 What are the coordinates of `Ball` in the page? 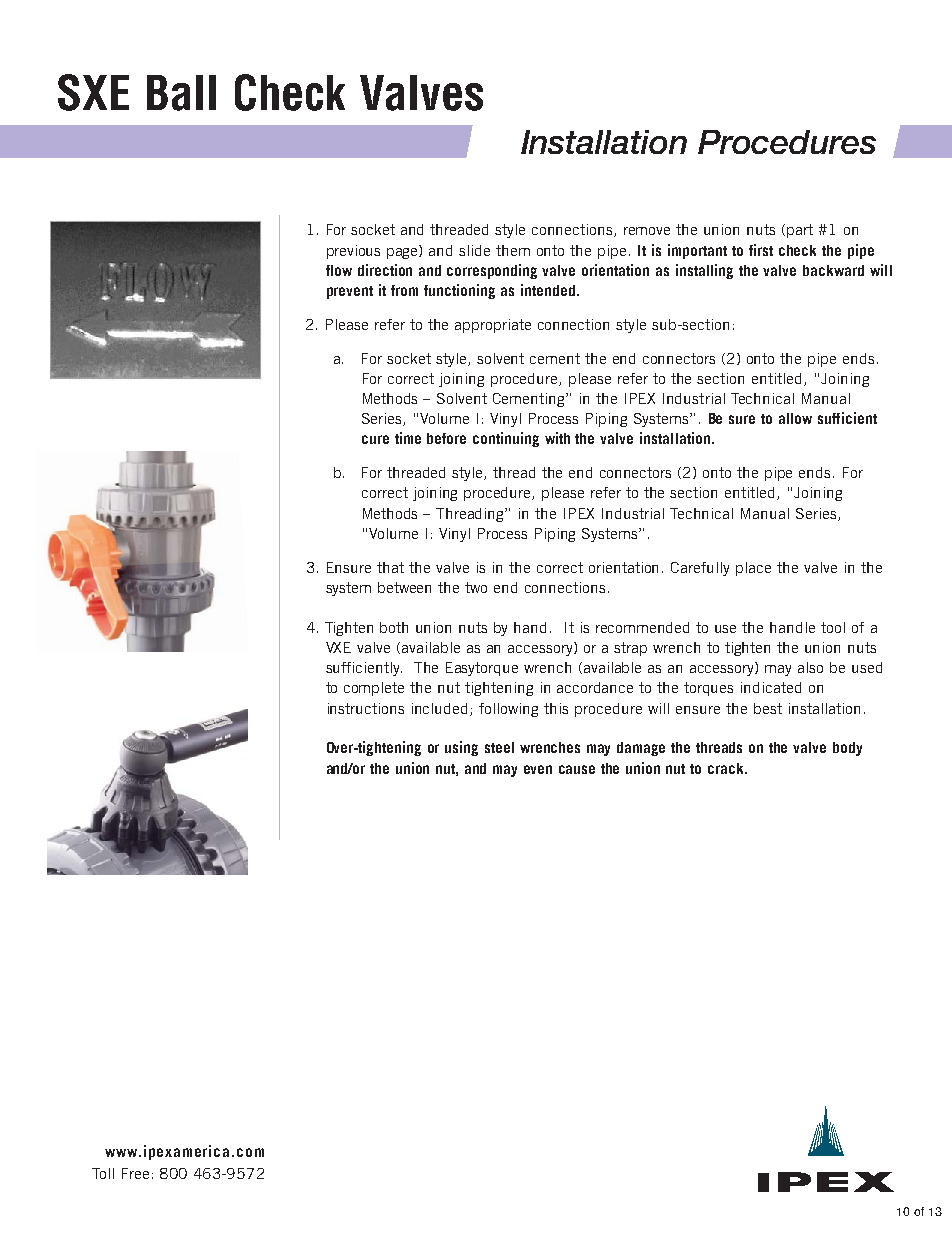 It's located at (181, 93).
